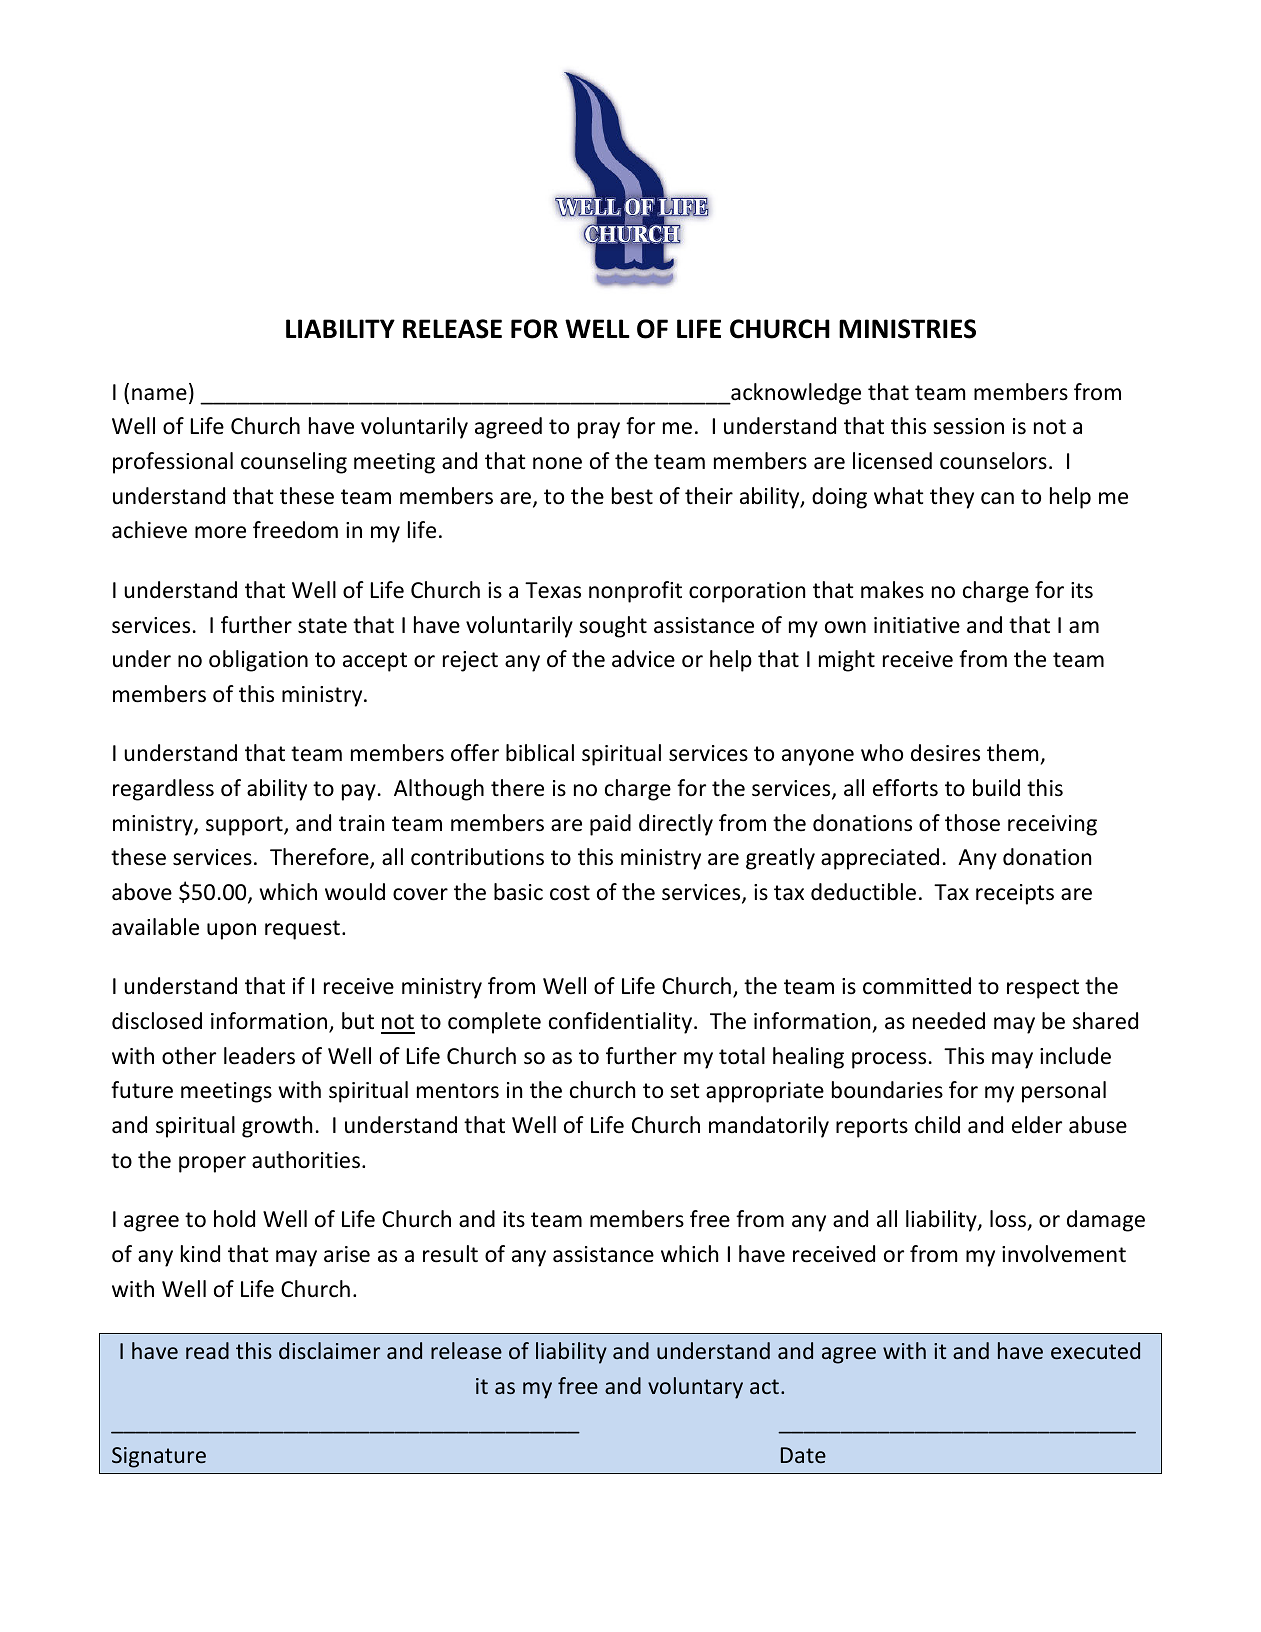 Image resolution: width=1261 pixels, height=1632 pixels. I want to click on initiative, so click(917, 625).
